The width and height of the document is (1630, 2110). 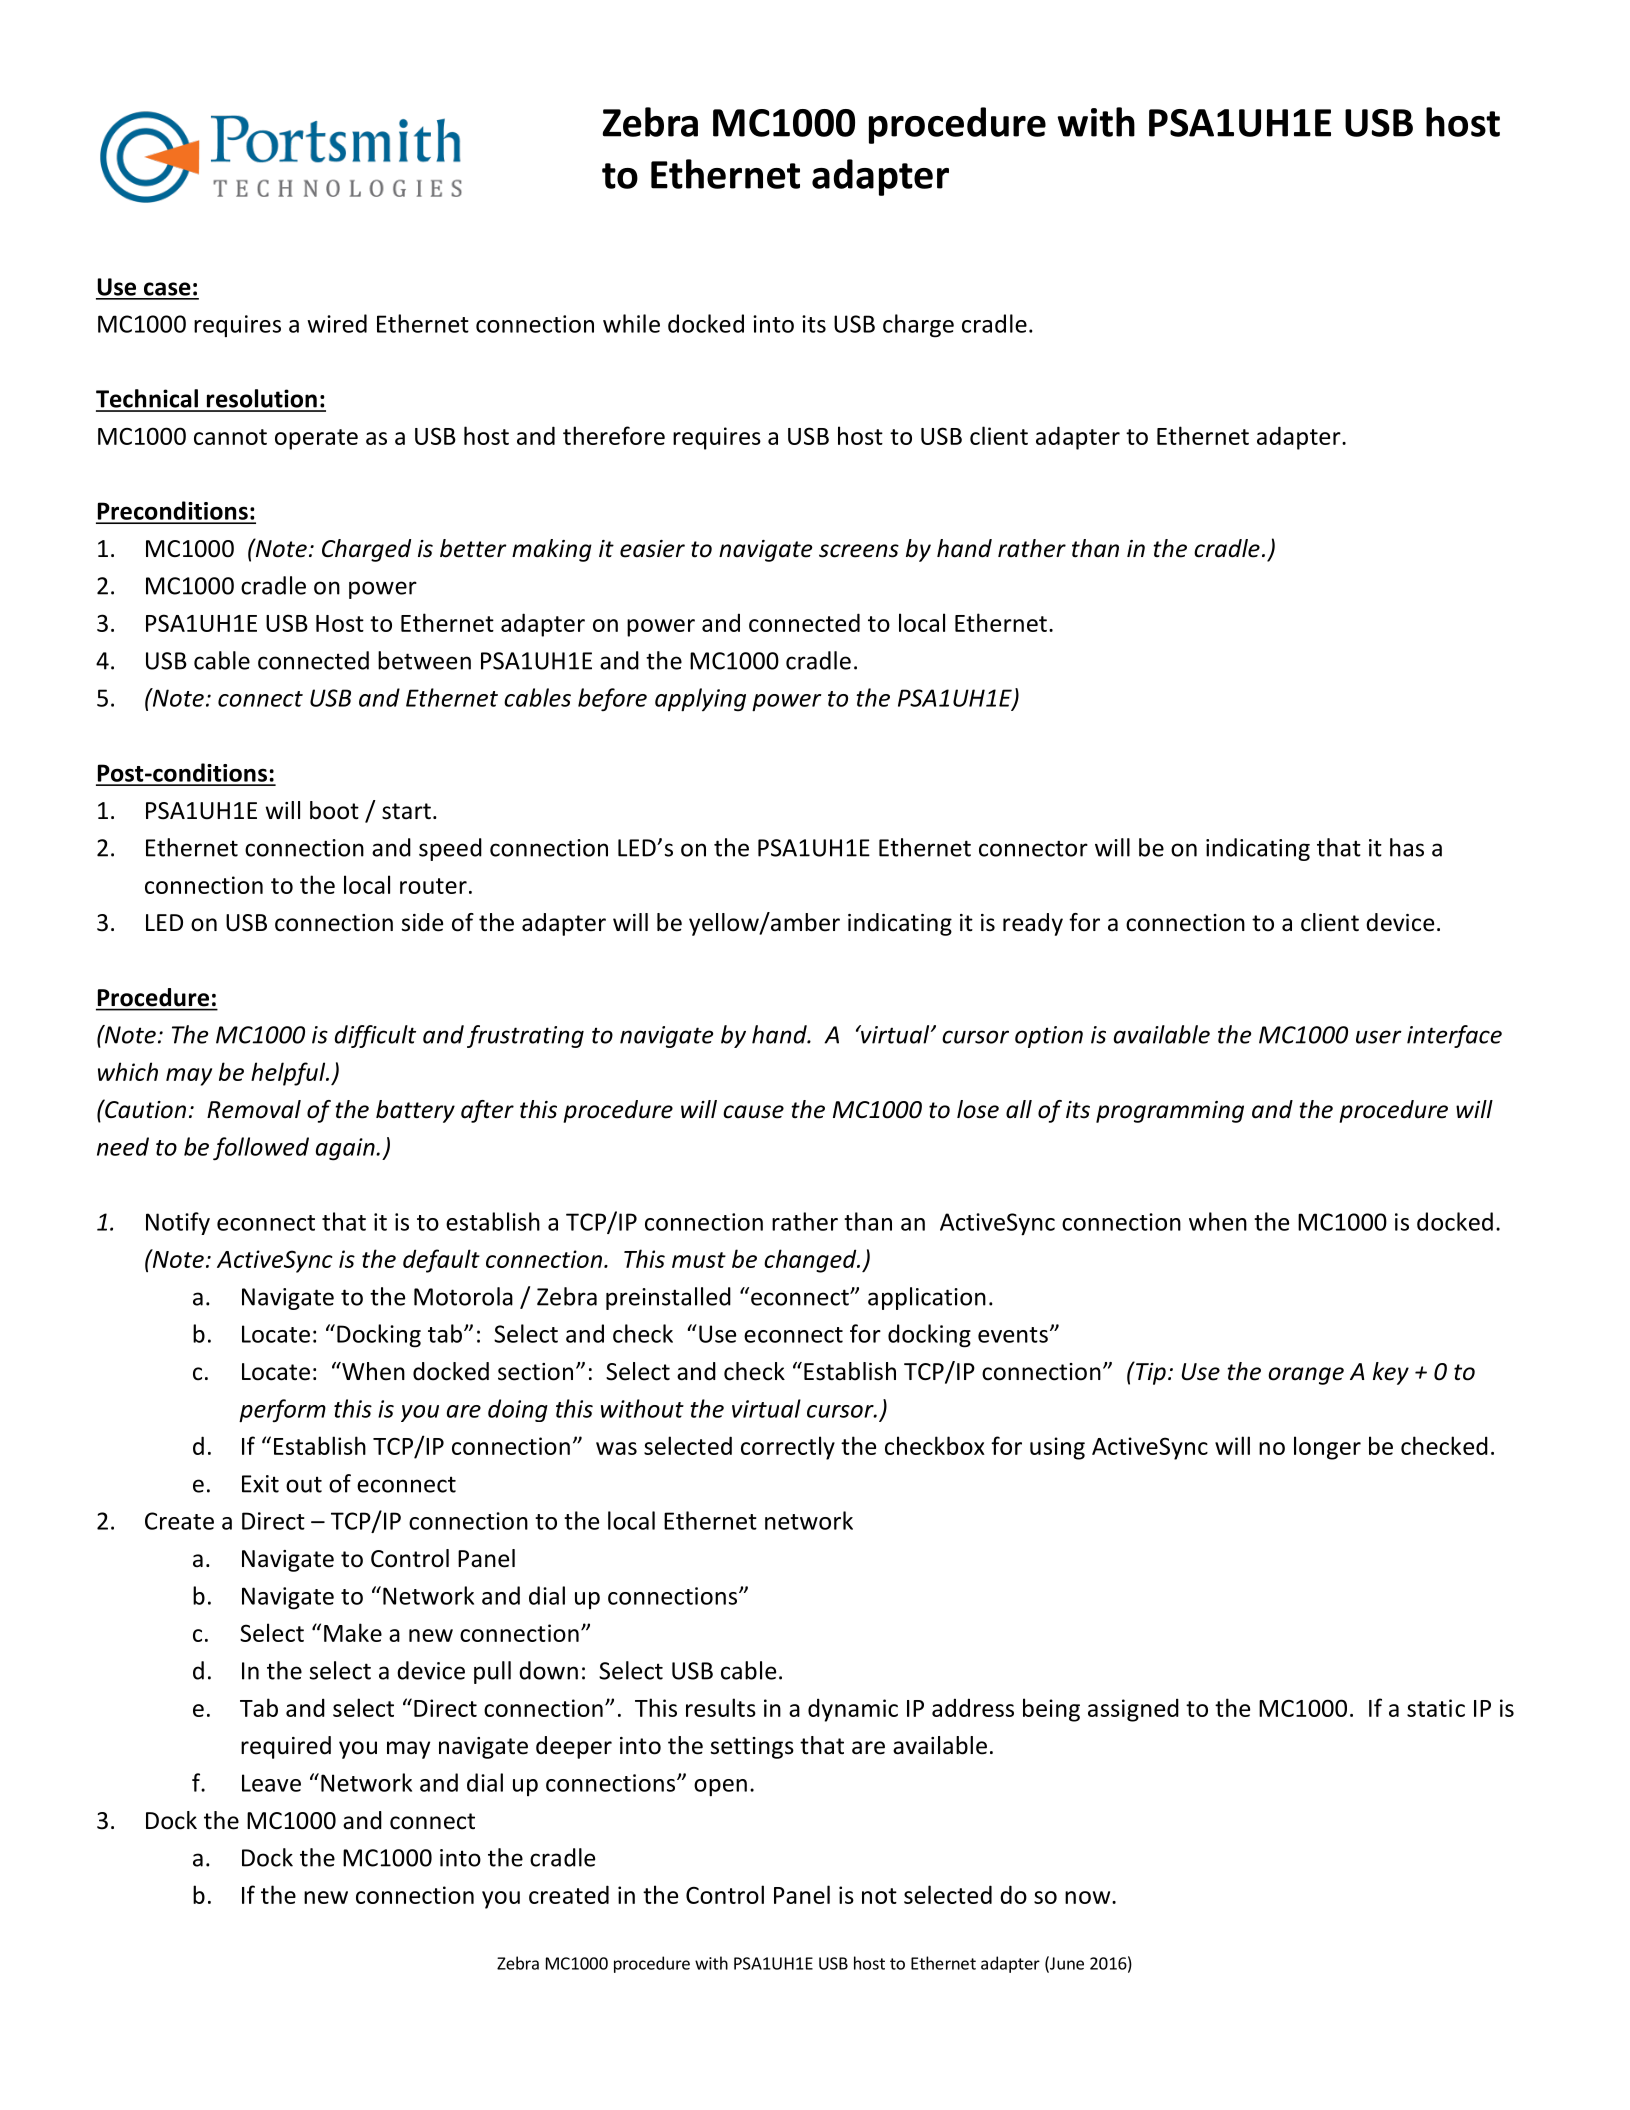 What do you see at coordinates (1391, 1373) in the document?
I see `key` at bounding box center [1391, 1373].
